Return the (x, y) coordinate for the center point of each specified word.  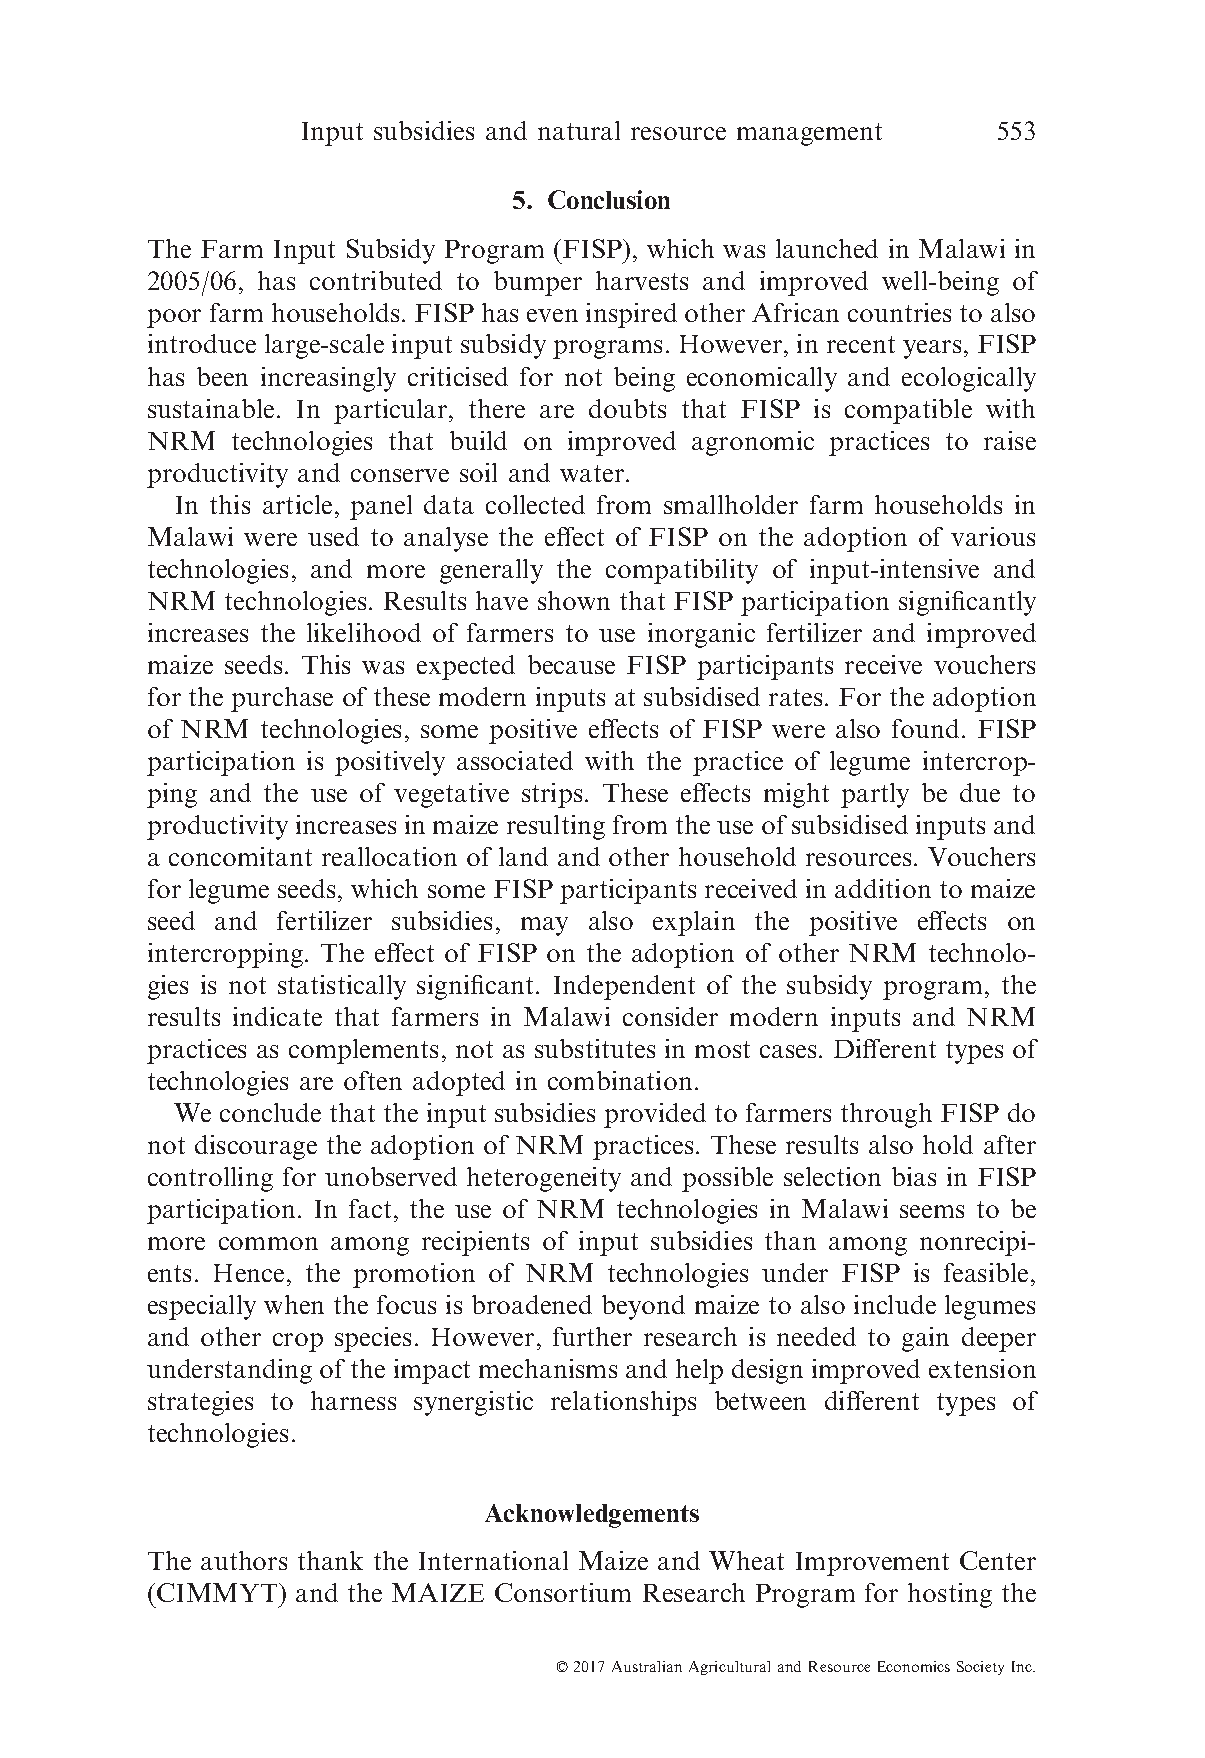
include (895, 1304)
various (993, 536)
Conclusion (609, 199)
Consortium (563, 1592)
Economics (914, 1666)
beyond (643, 1307)
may (544, 926)
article (297, 504)
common (268, 1243)
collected (535, 504)
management (809, 134)
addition (883, 888)
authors (244, 1560)
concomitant (240, 856)
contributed (376, 280)
